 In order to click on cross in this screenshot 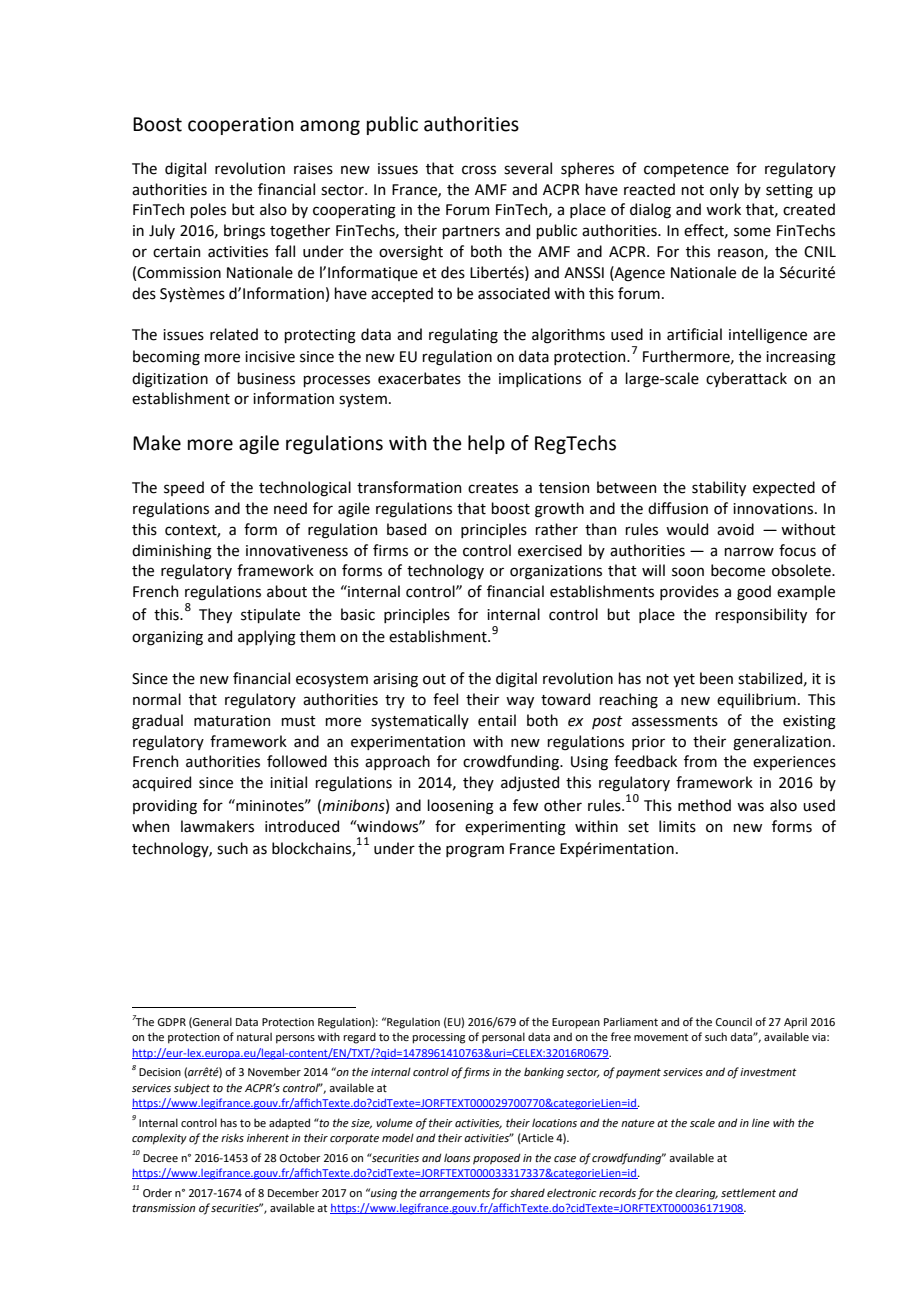, I will do `click(479, 170)`.
